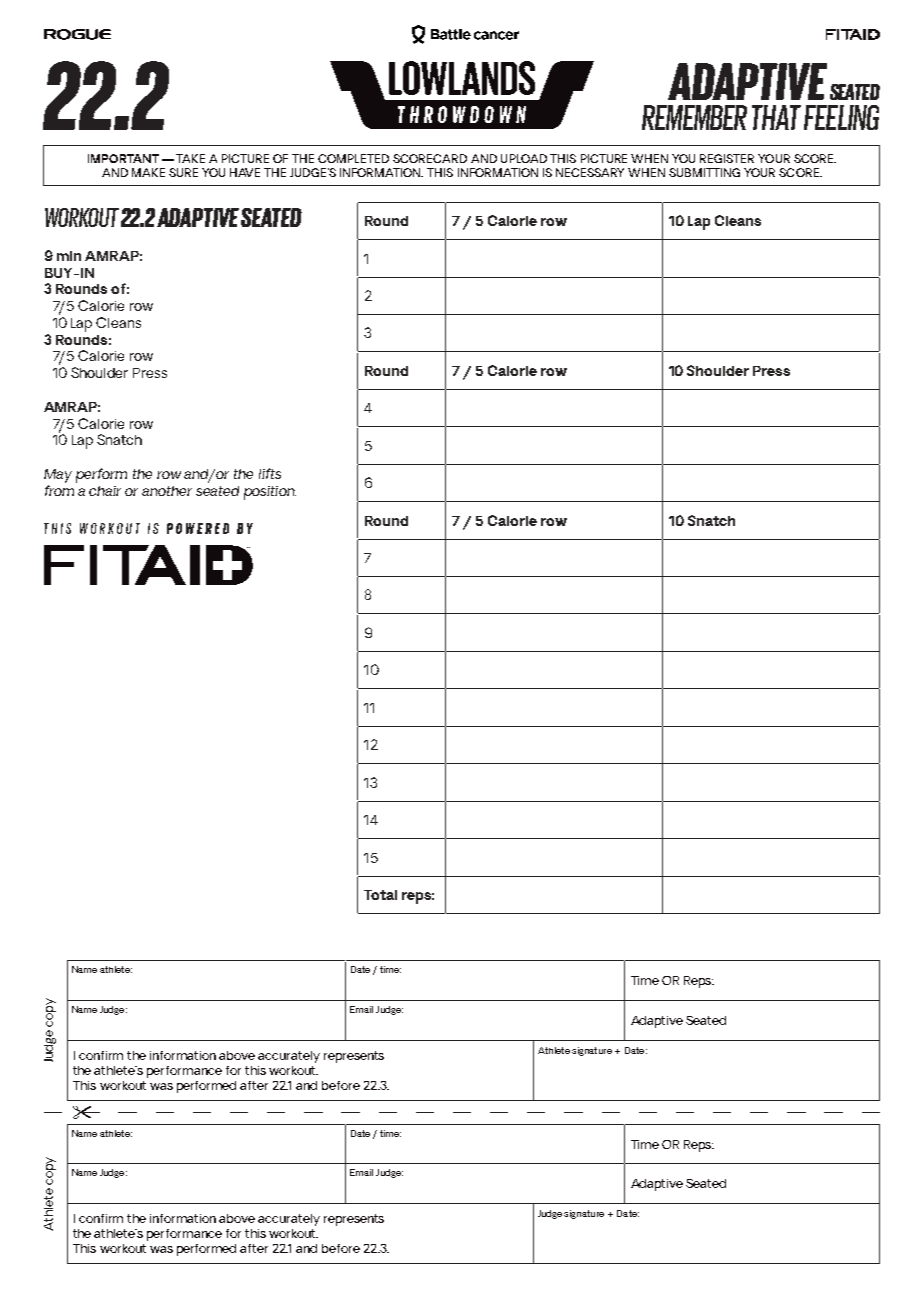 The height and width of the screenshot is (1308, 924). I want to click on May, so click(58, 476).
